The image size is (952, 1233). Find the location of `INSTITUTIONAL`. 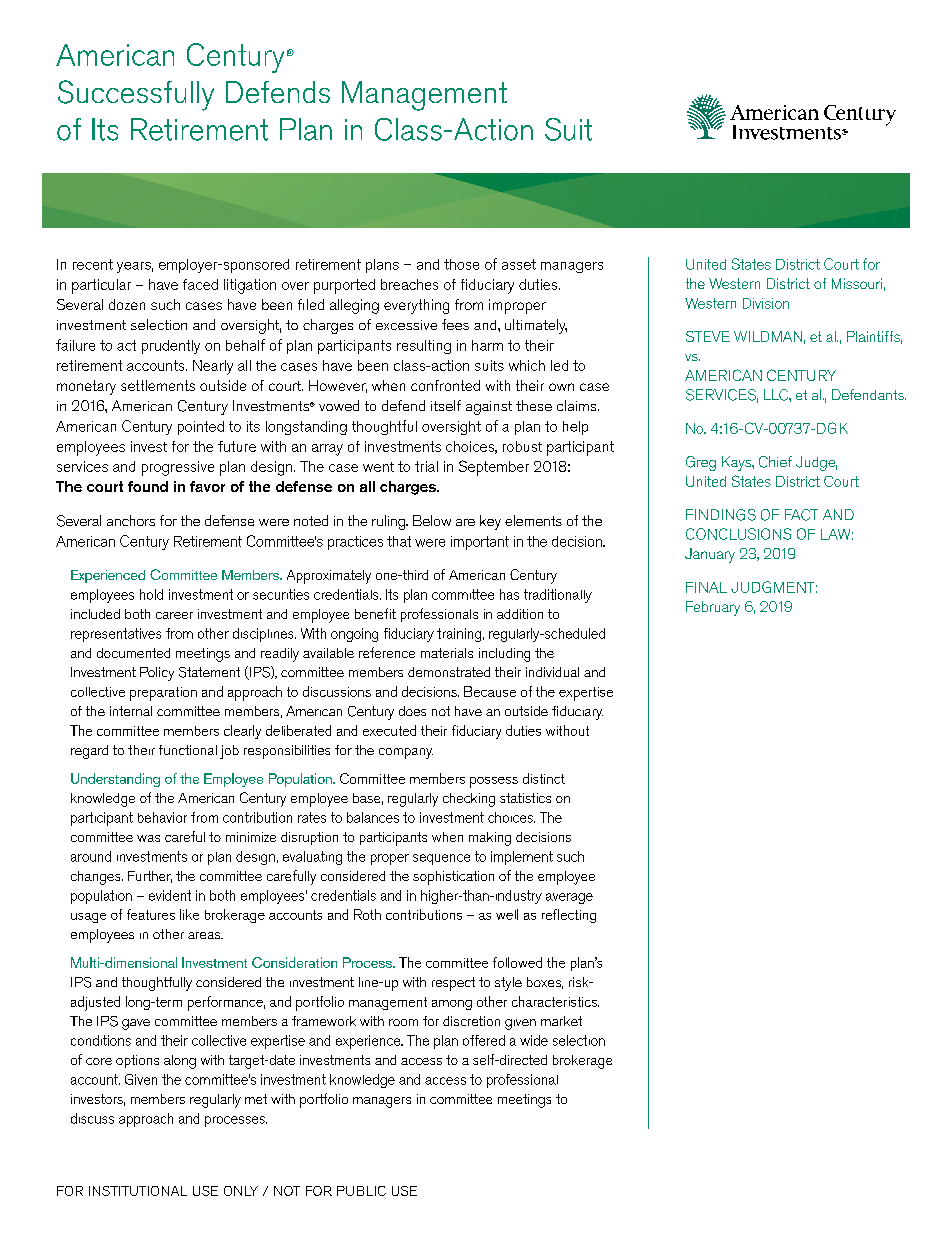

INSTITUTIONAL is located at coordinates (138, 1191).
